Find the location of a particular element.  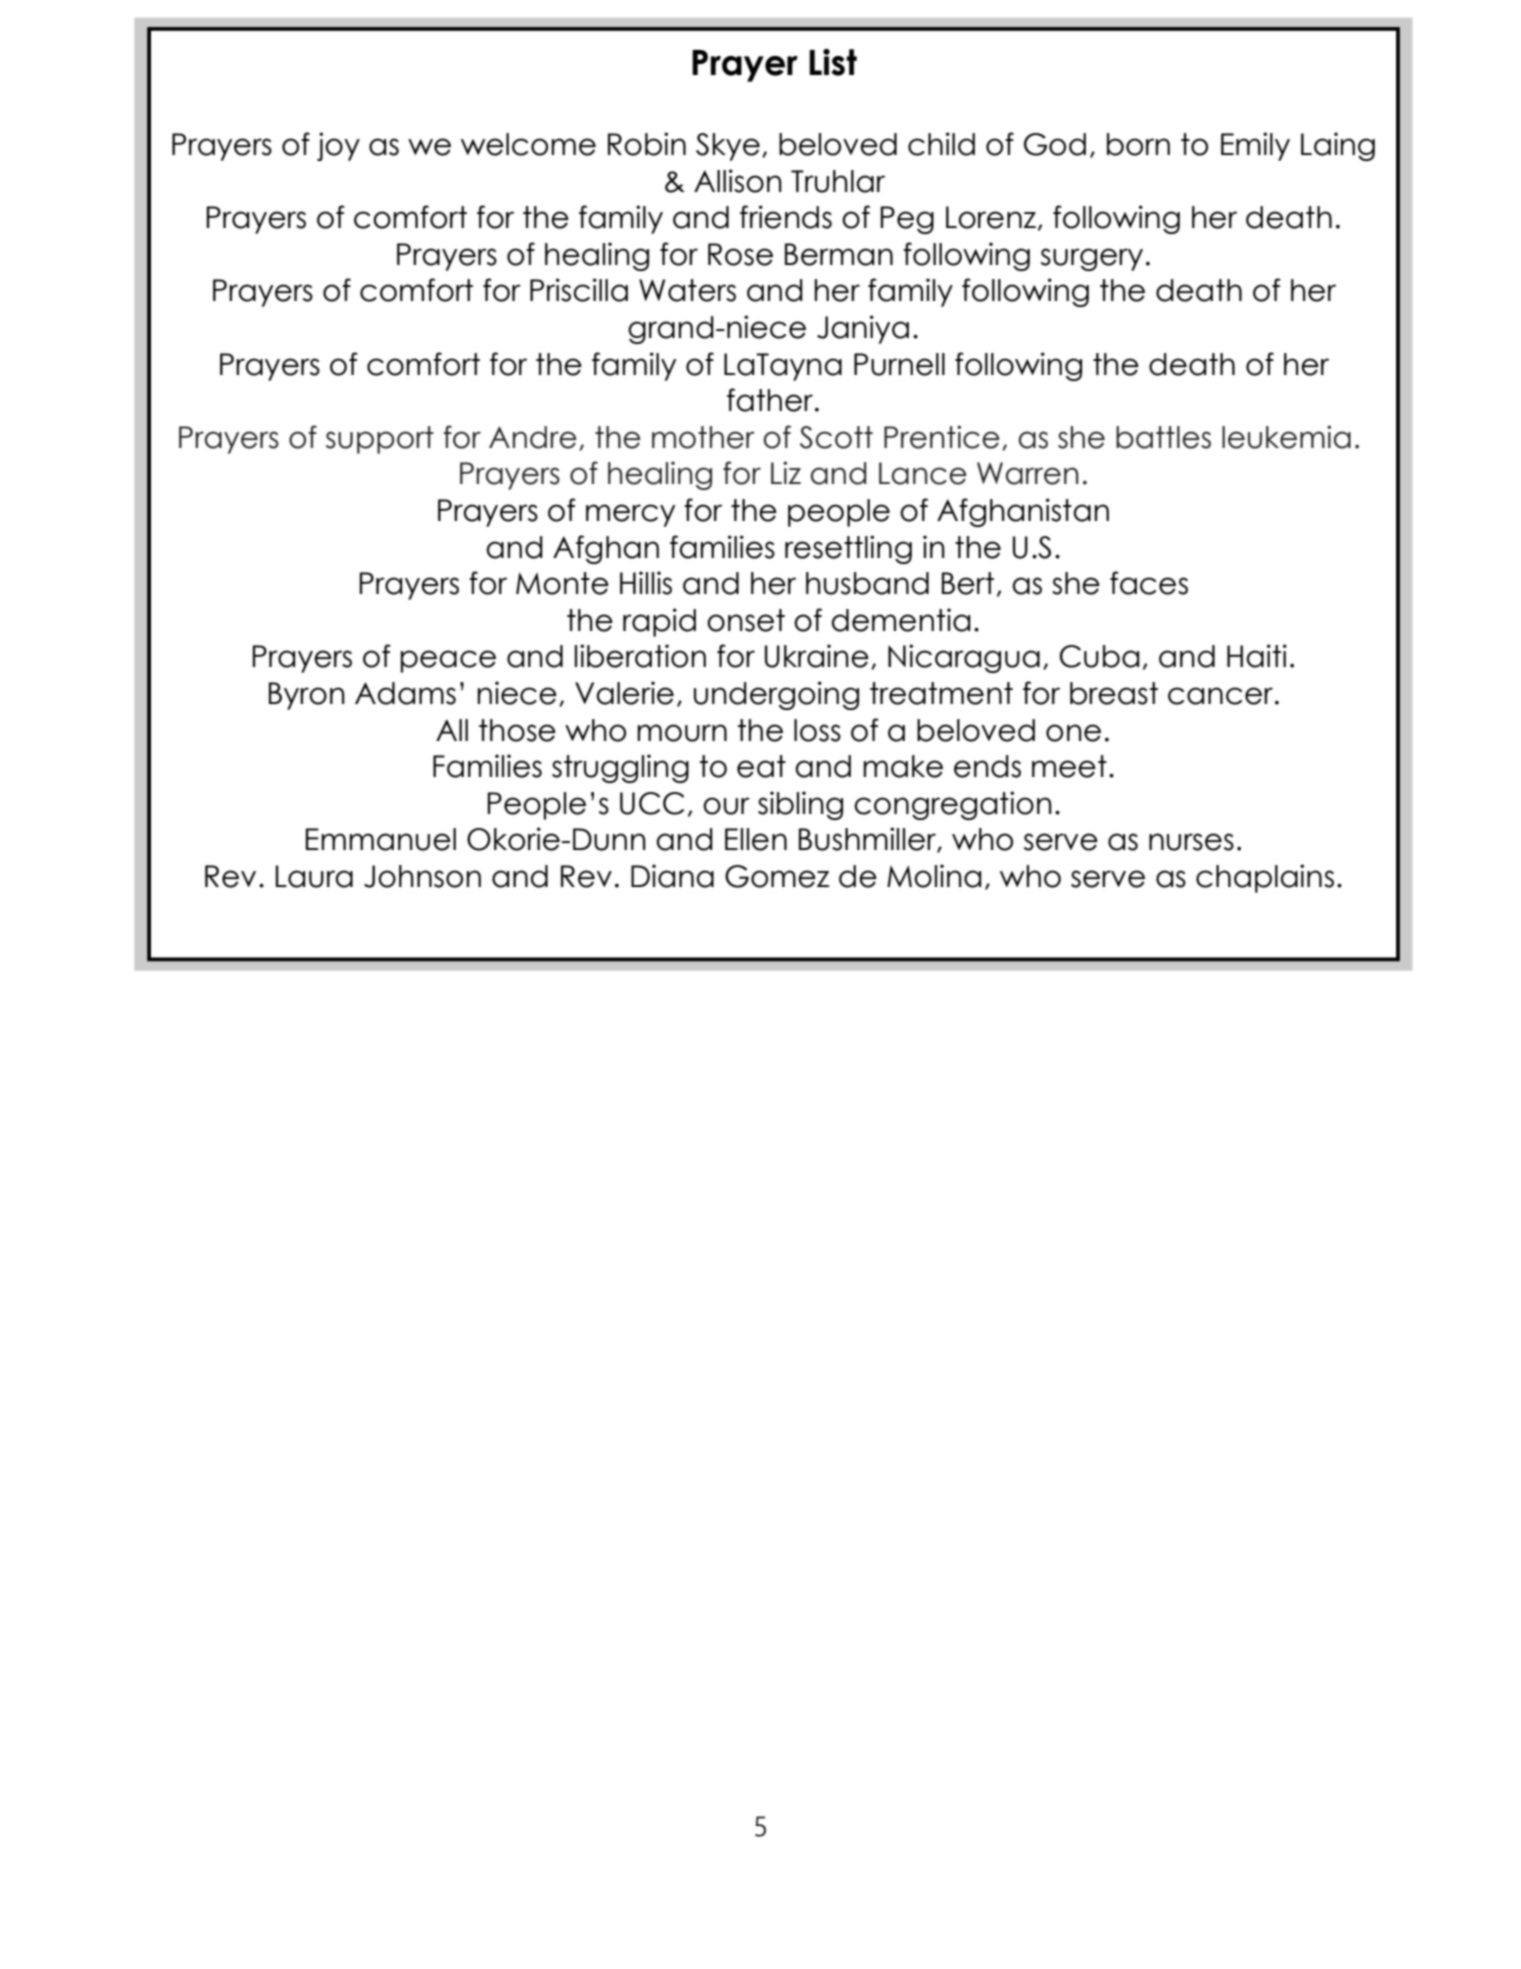

Emily is located at coordinates (1255, 146).
